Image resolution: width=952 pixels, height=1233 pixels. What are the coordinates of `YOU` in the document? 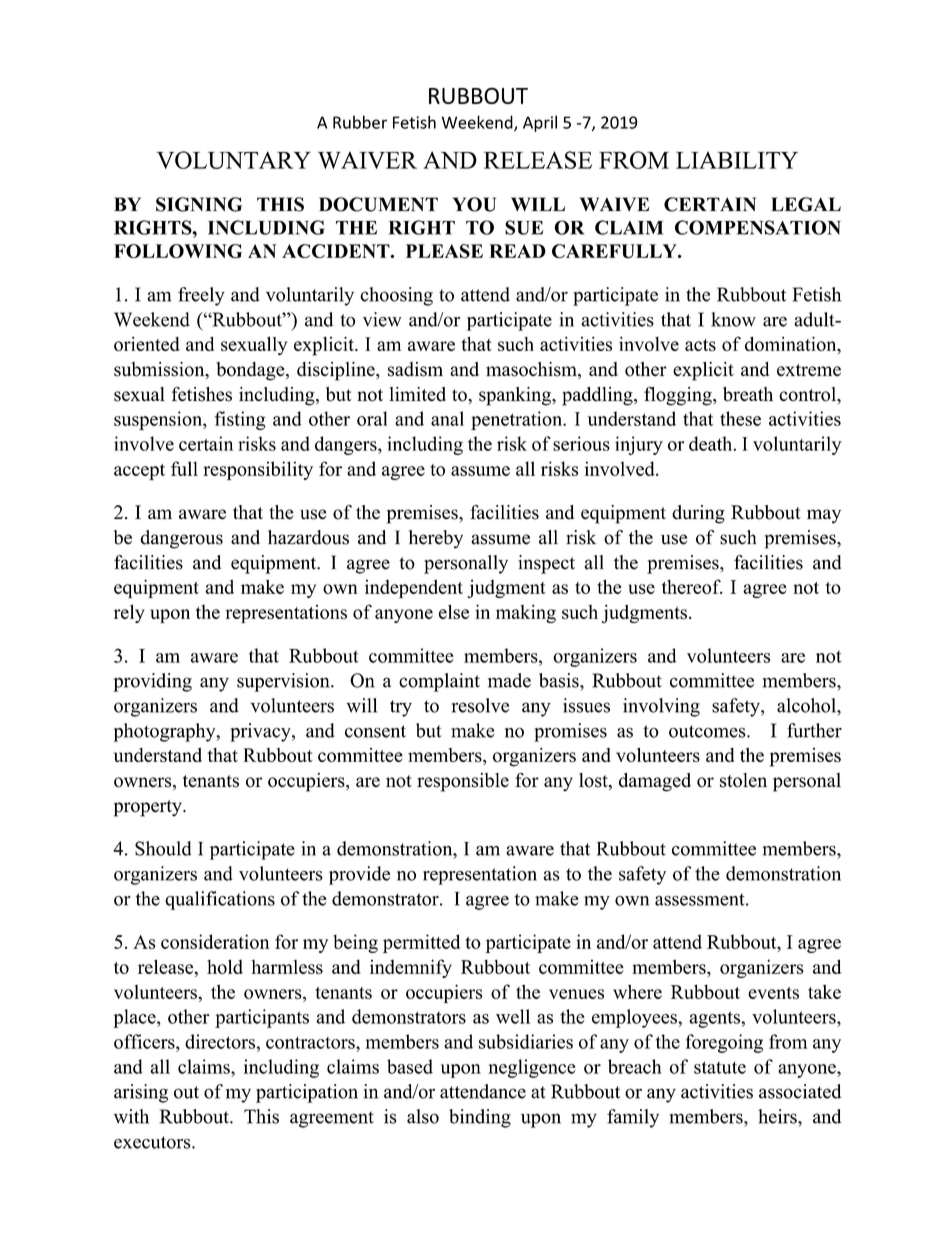 It's located at (474, 204).
